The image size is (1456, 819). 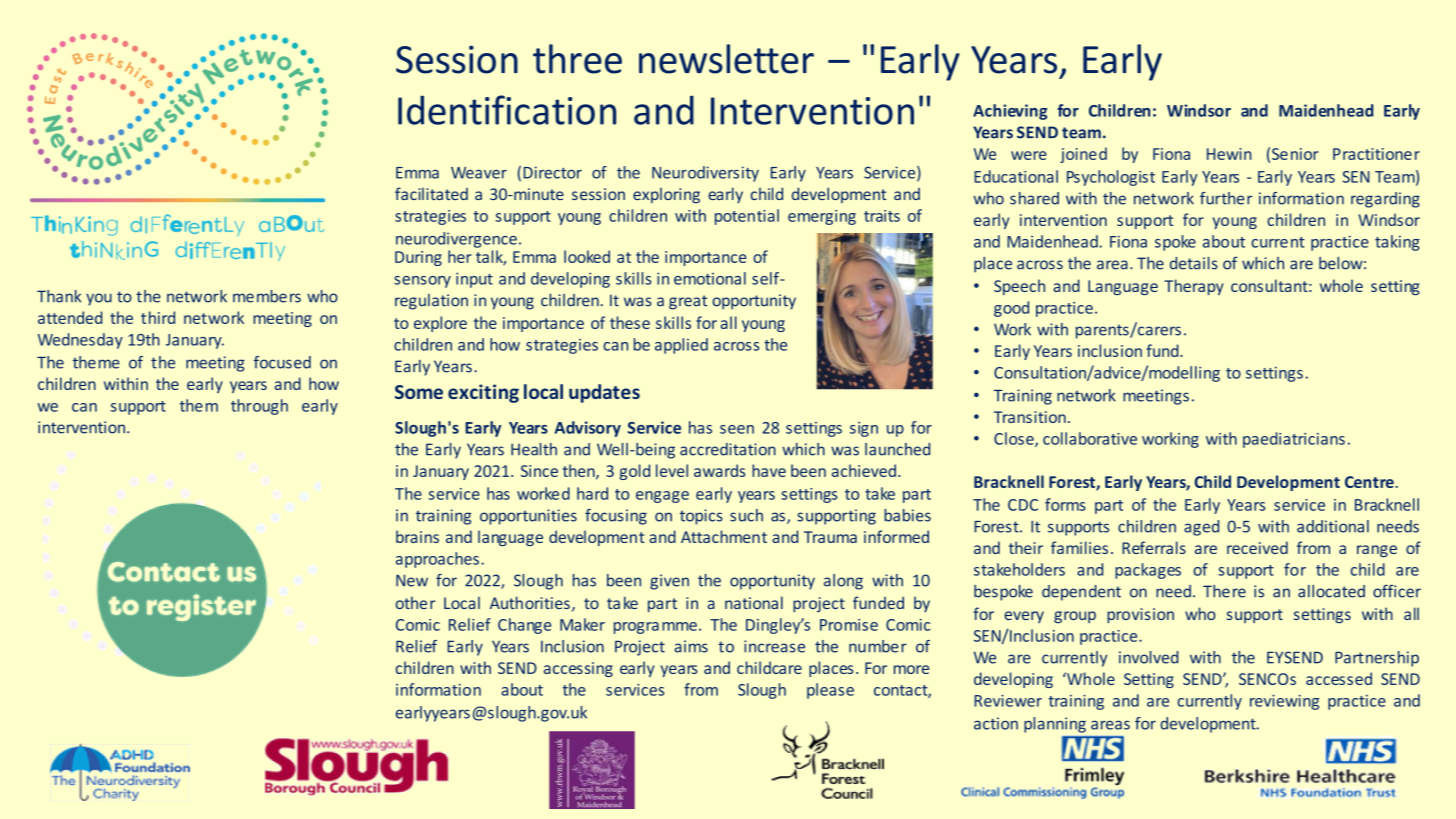 What do you see at coordinates (578, 669) in the screenshot?
I see `accessing` at bounding box center [578, 669].
